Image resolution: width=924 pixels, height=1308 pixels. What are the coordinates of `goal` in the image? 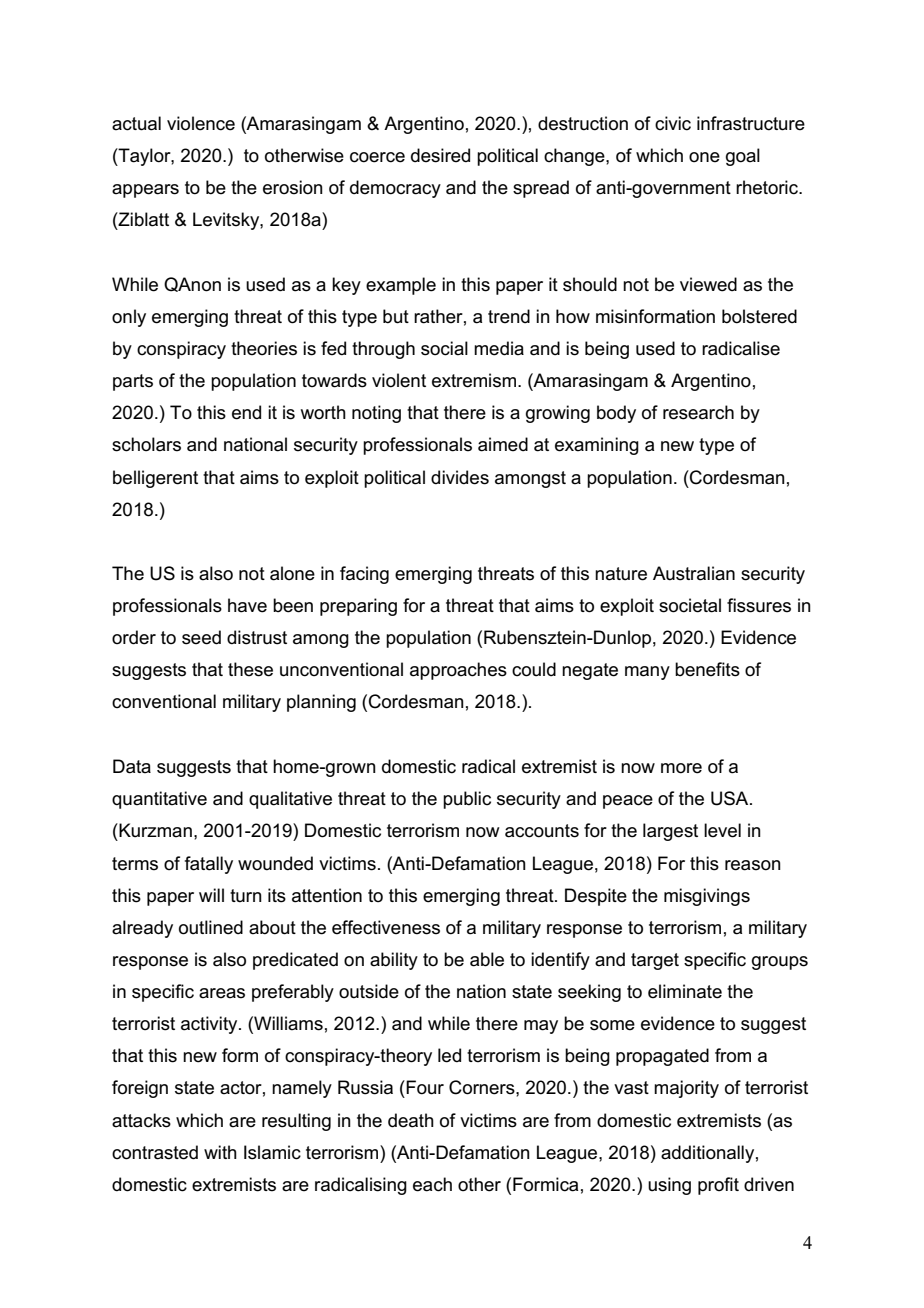 It's located at (743, 157).
